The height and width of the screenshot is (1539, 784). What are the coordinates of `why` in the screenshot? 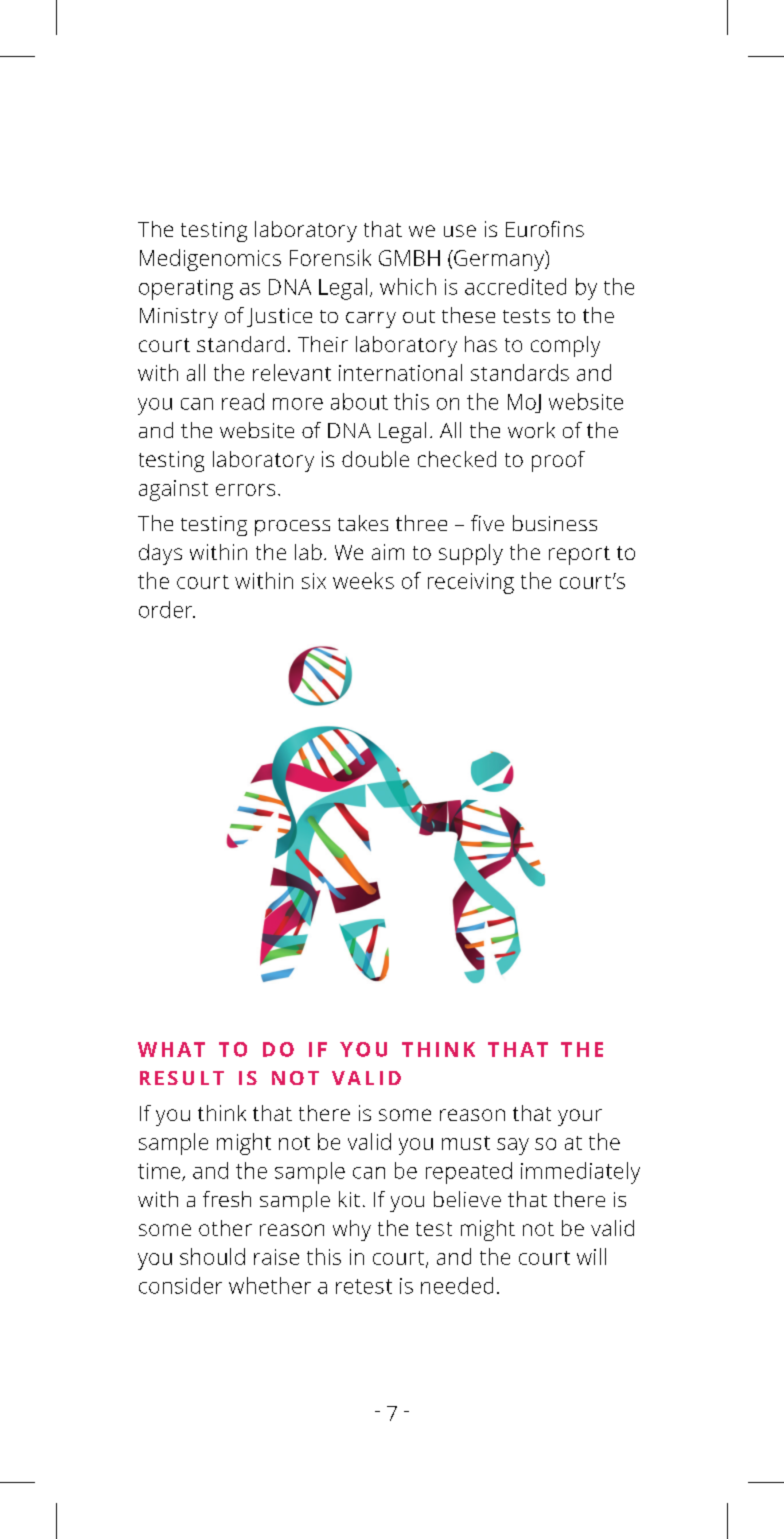 It's located at (352, 1230).
